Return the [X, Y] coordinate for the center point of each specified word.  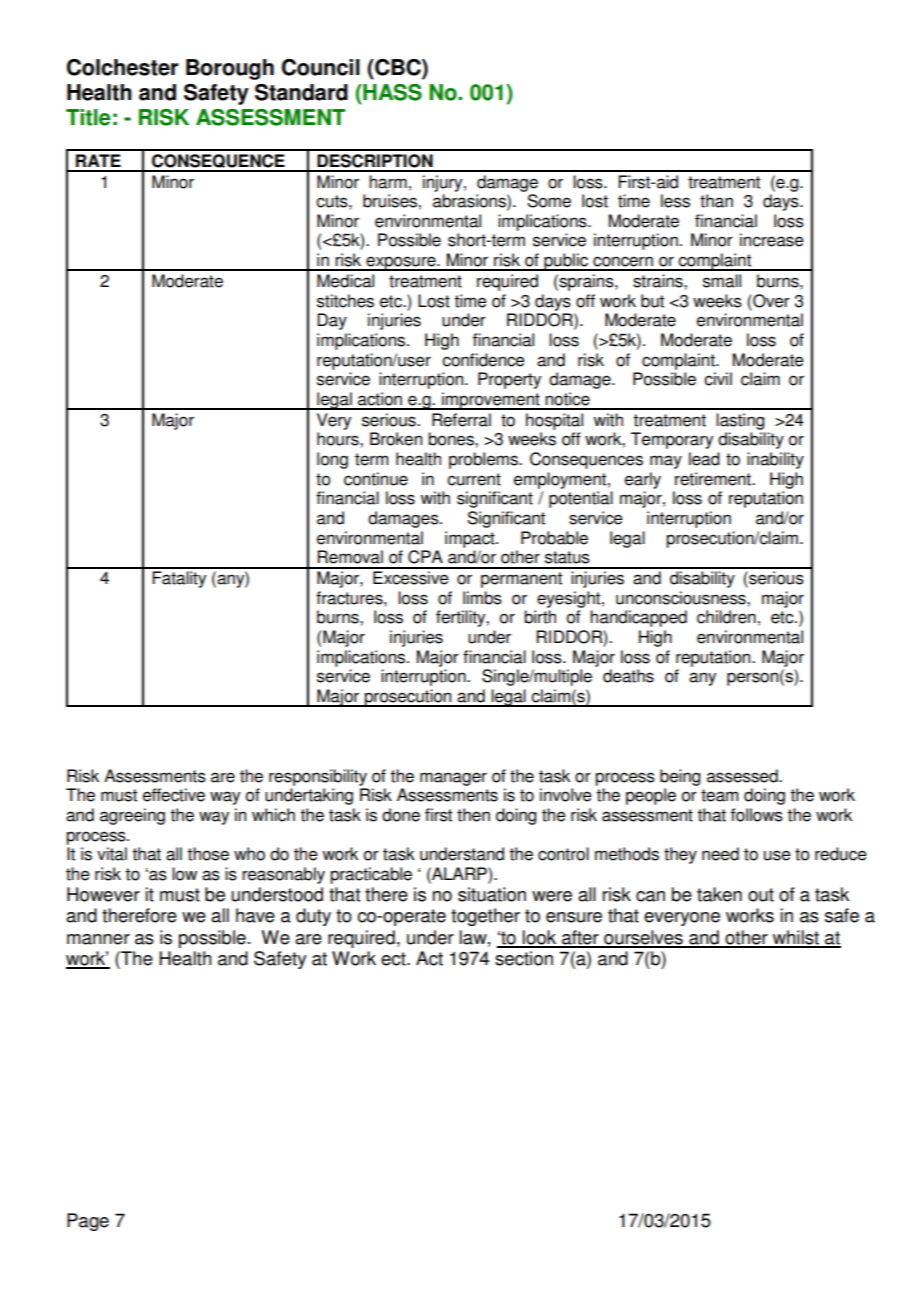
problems [484, 460]
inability [775, 460]
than [716, 201]
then [473, 815]
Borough [230, 69]
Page [88, 1222]
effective [174, 795]
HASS [391, 92]
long [332, 460]
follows [757, 815]
